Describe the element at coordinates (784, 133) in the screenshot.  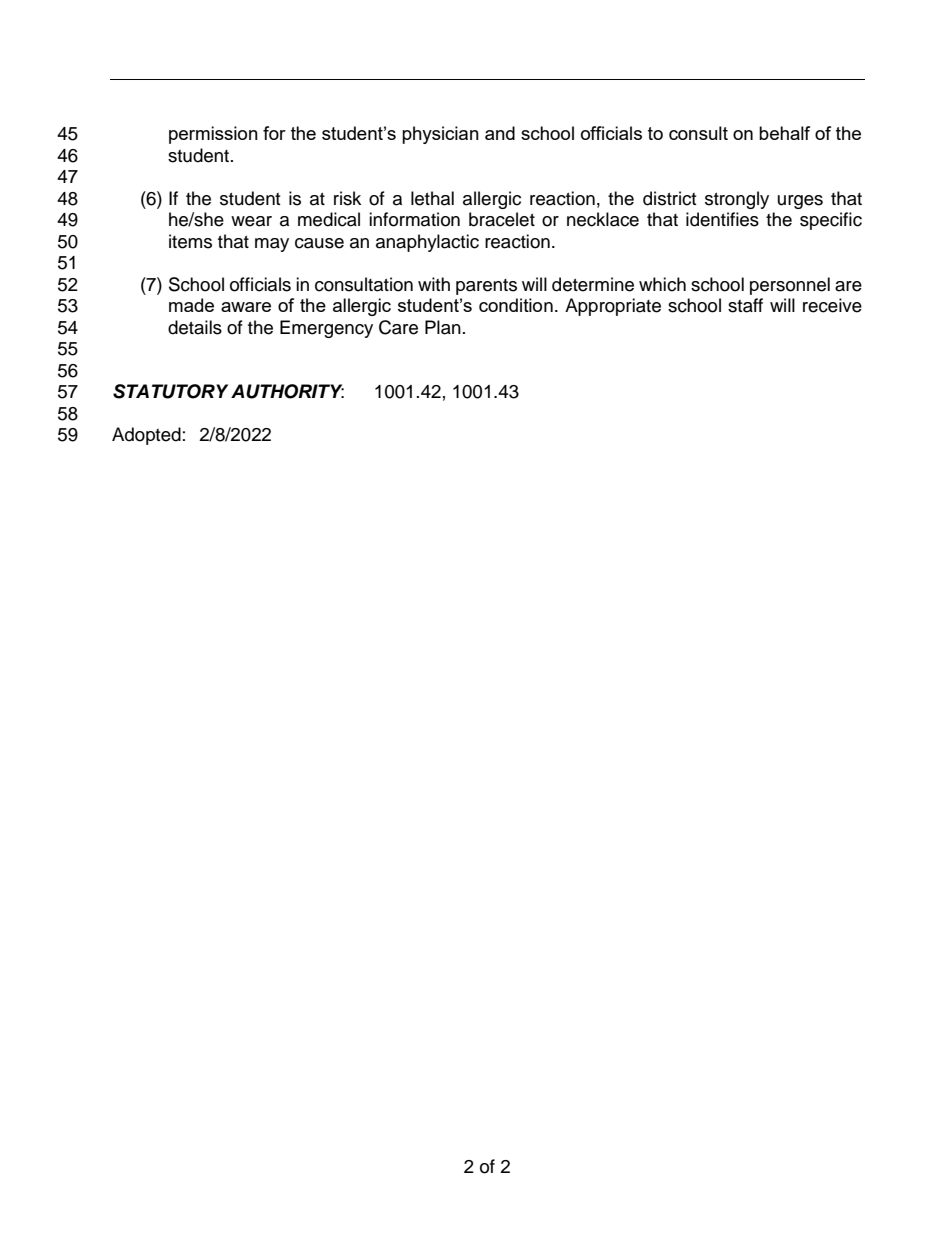
I see `behalf` at that location.
